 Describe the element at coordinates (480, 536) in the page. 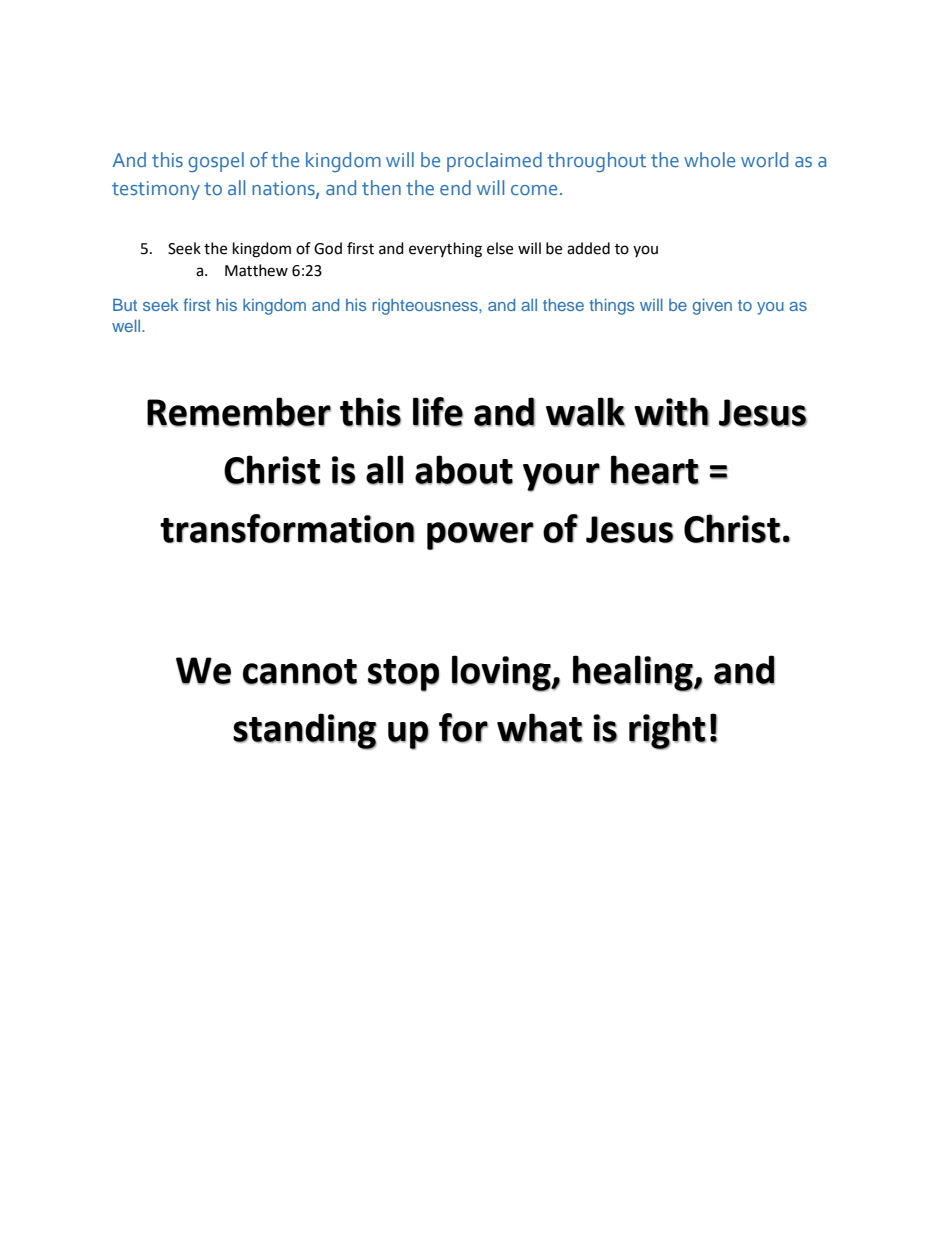

I see `power` at that location.
